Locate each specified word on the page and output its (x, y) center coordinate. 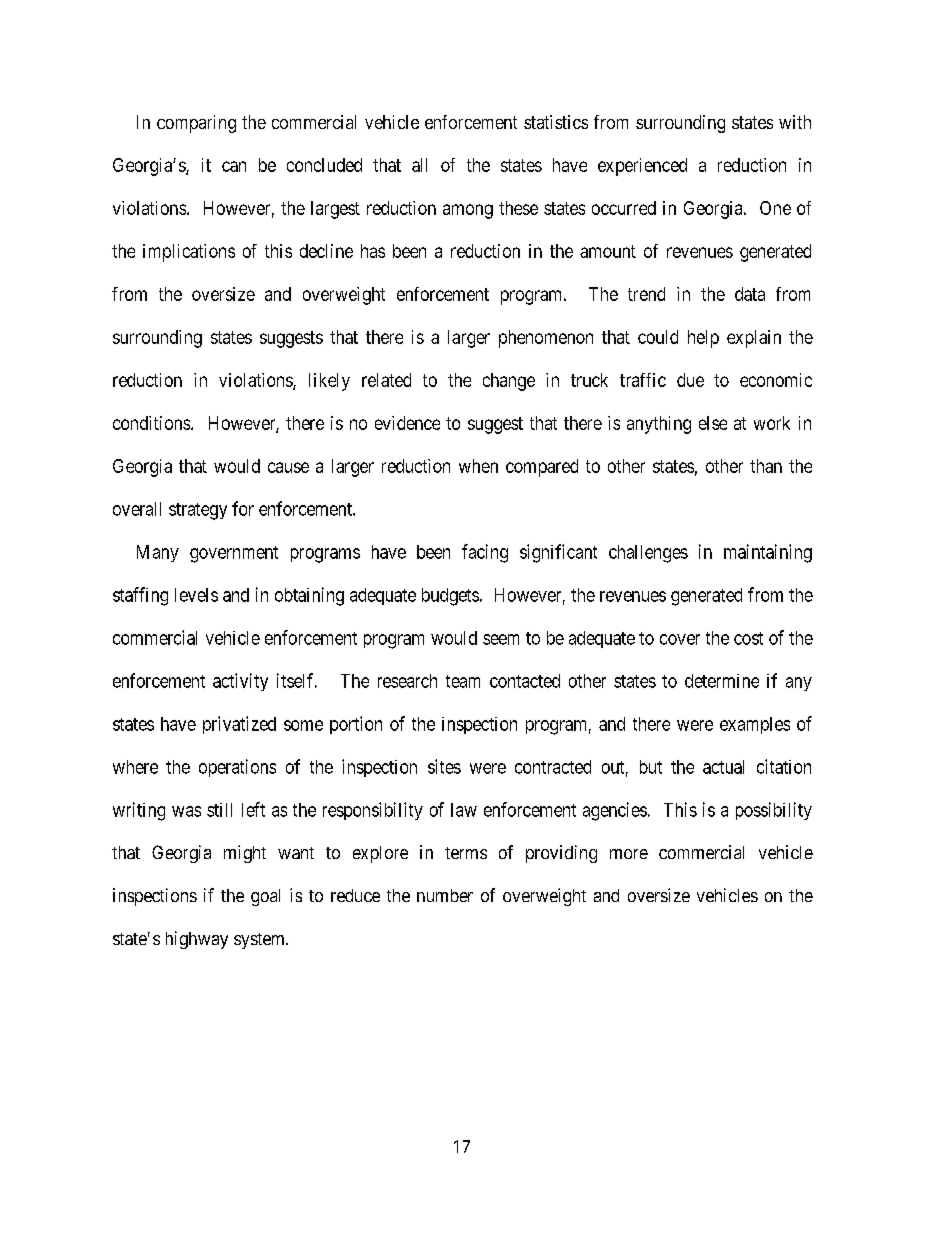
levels (196, 595)
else (713, 423)
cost (748, 638)
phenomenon (546, 339)
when (478, 466)
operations (237, 768)
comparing (196, 124)
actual (723, 767)
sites (444, 766)
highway (197, 940)
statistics (556, 122)
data (750, 294)
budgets (450, 597)
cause (288, 467)
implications (189, 253)
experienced (642, 167)
